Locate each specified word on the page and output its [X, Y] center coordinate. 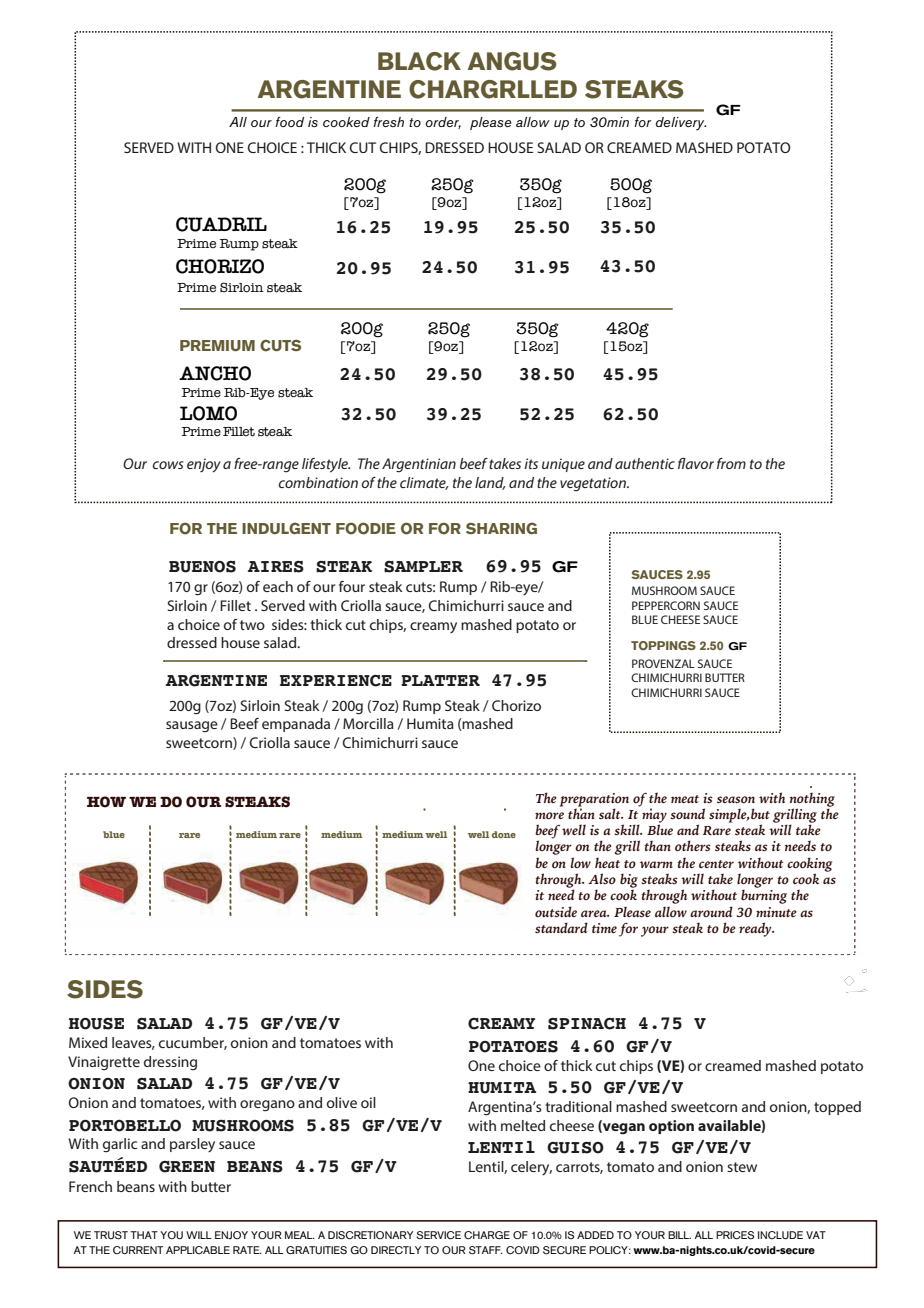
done [504, 834]
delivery [681, 124]
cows [167, 465]
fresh [388, 122]
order [443, 123]
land [490, 483]
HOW [106, 802]
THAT [144, 1235]
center [716, 864]
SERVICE [439, 1235]
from [731, 463]
